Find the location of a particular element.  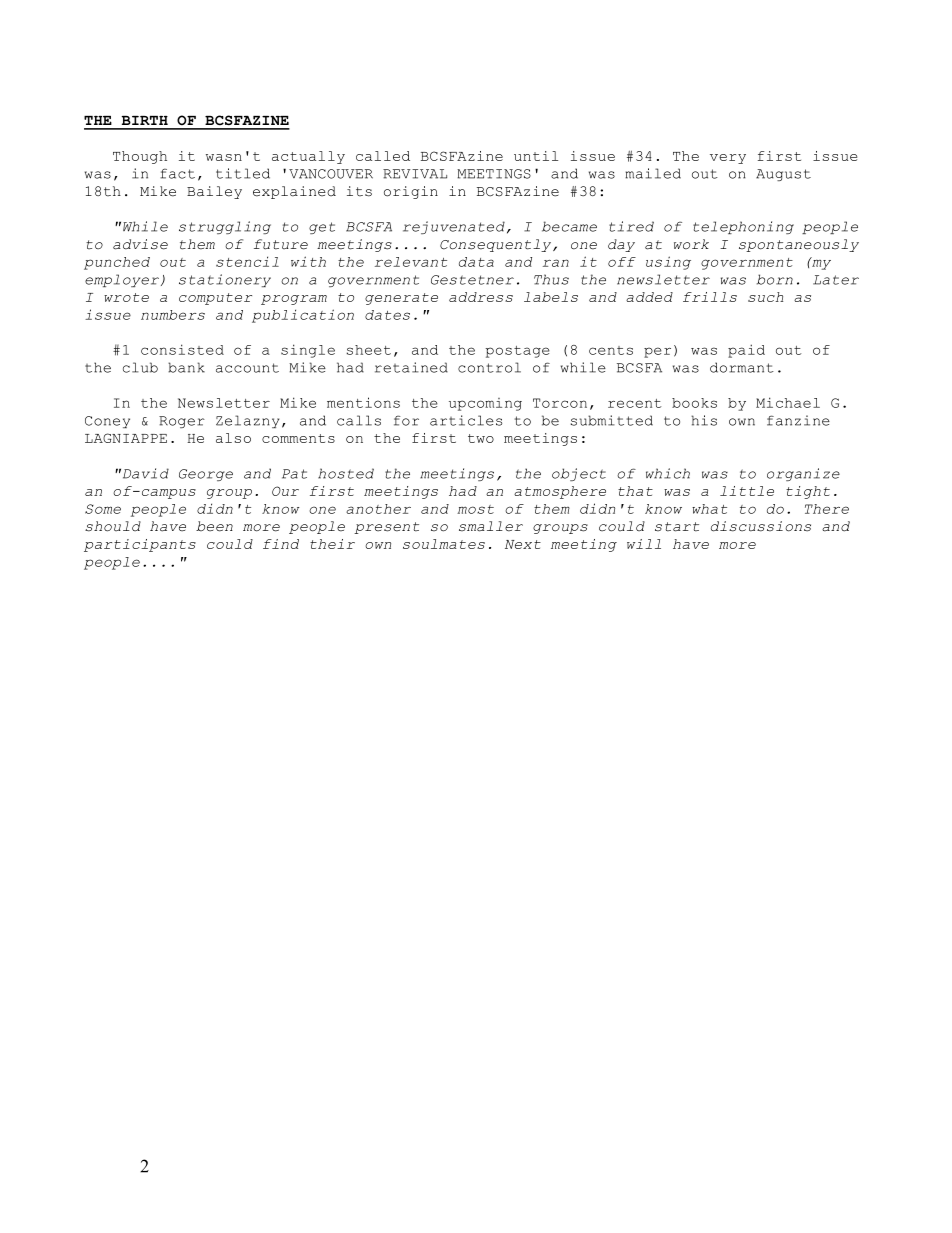

BIRTH is located at coordinates (145, 120).
